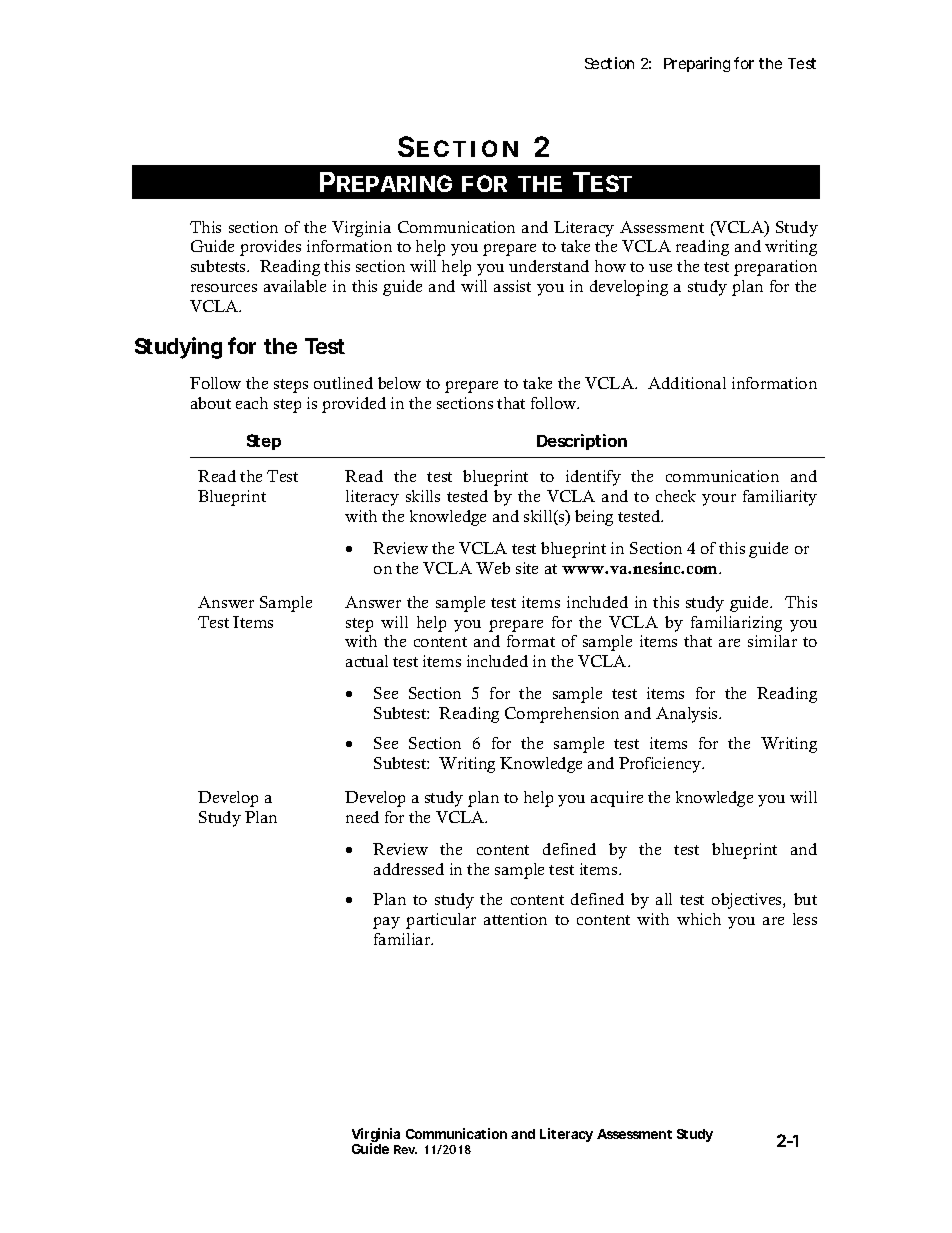  Describe the element at coordinates (252, 403) in the document. I see `each` at that location.
